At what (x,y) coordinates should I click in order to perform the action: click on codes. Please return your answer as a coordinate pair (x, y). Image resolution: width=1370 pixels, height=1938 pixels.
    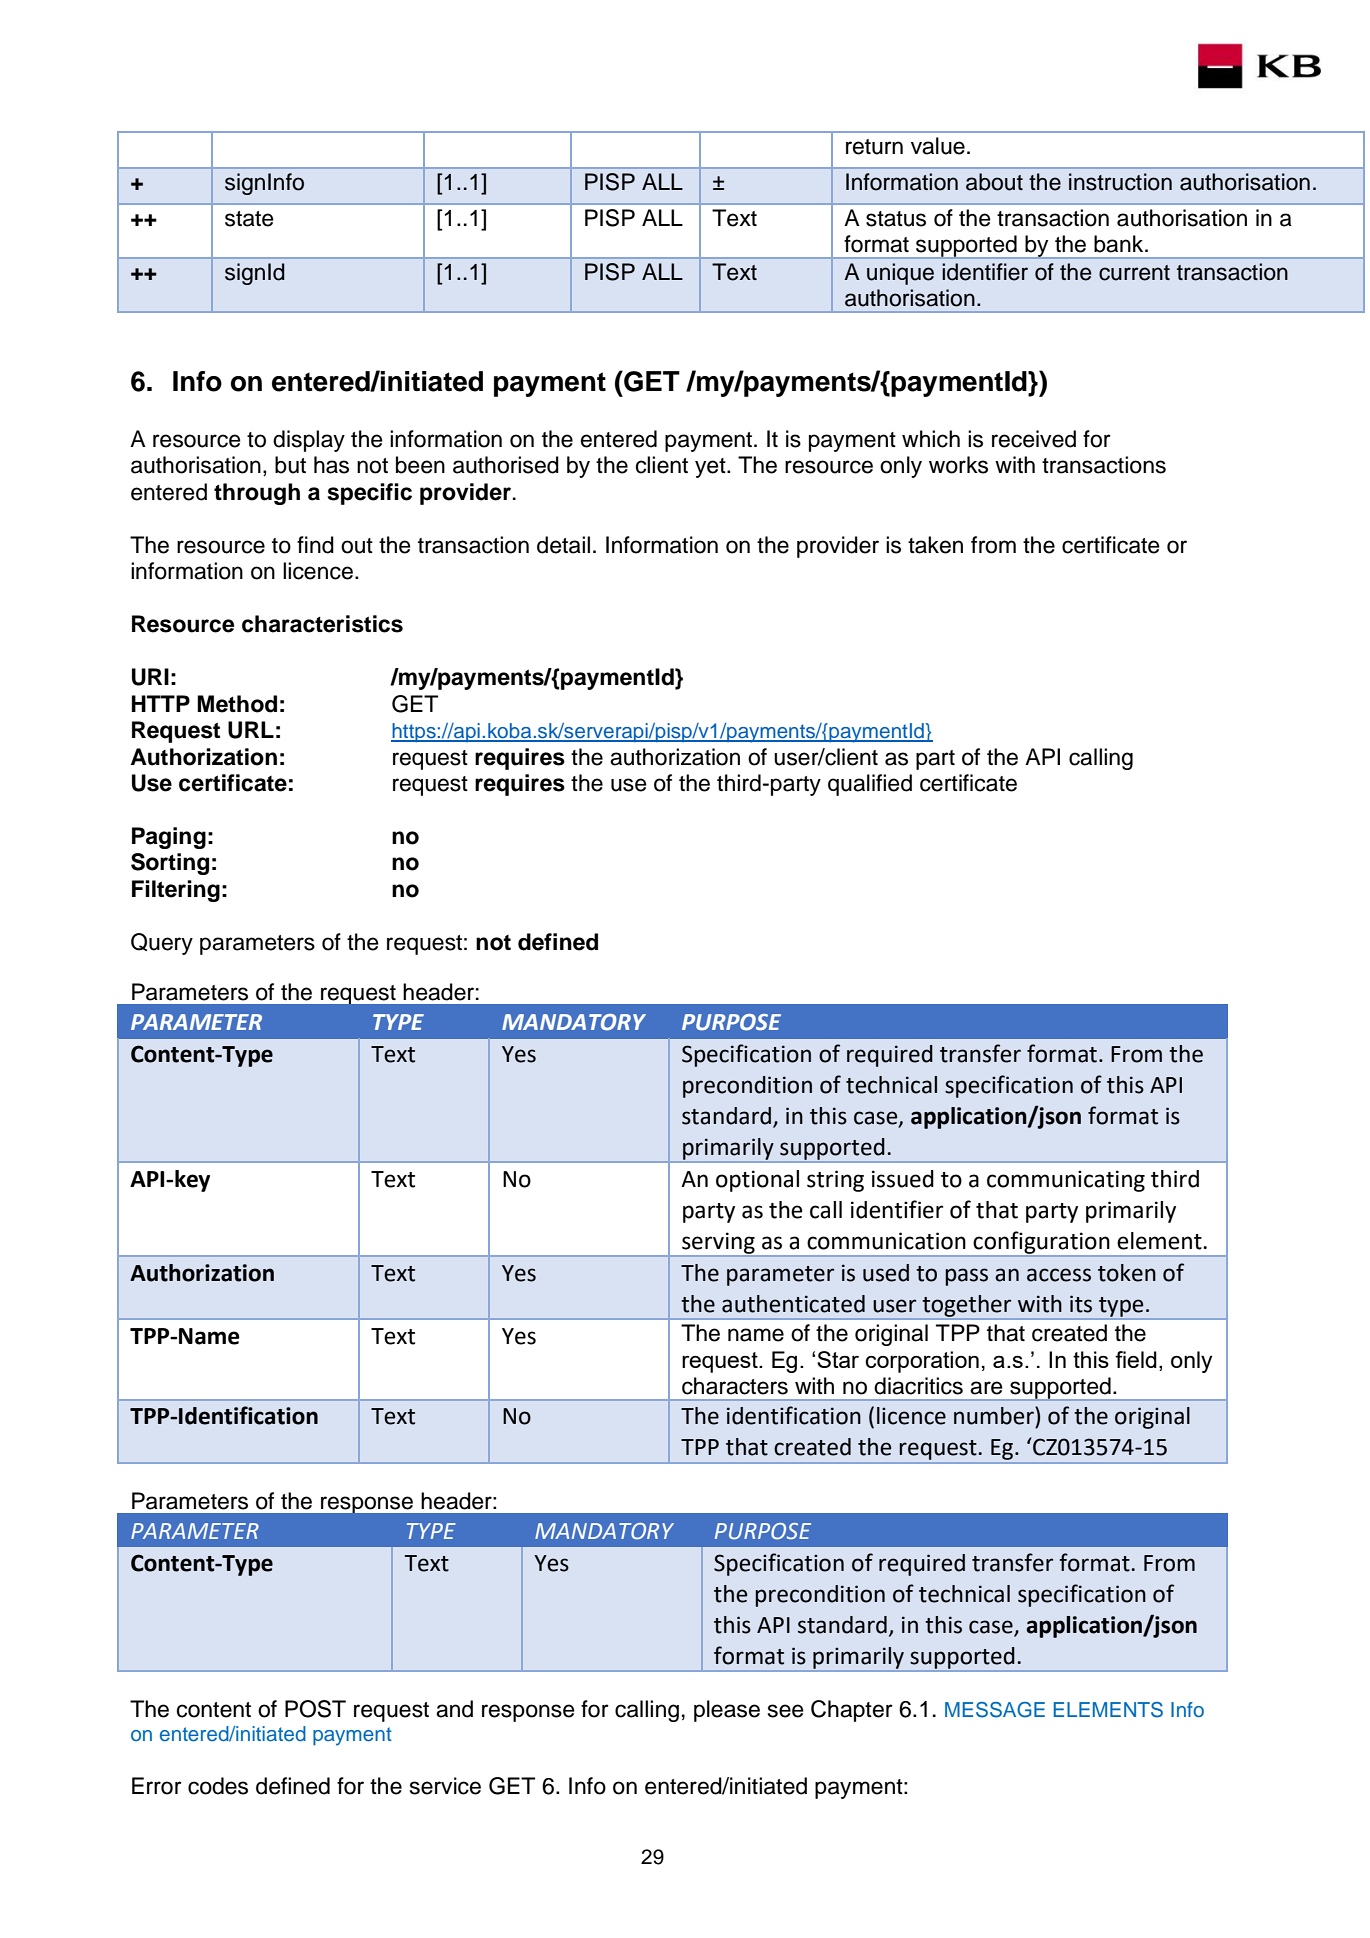
    Looking at the image, I should click on (218, 1786).
